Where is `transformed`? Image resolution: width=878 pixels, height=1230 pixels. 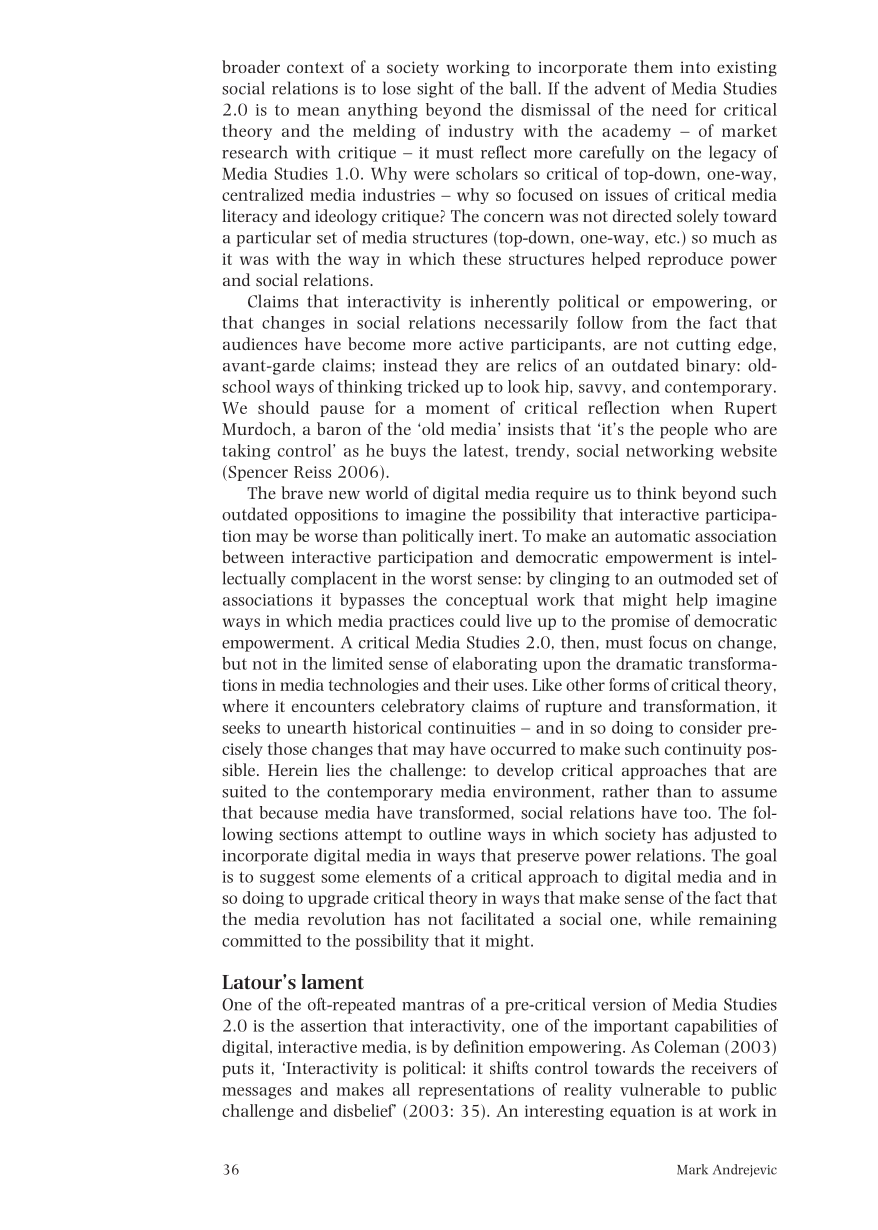
transformed is located at coordinates (465, 812).
